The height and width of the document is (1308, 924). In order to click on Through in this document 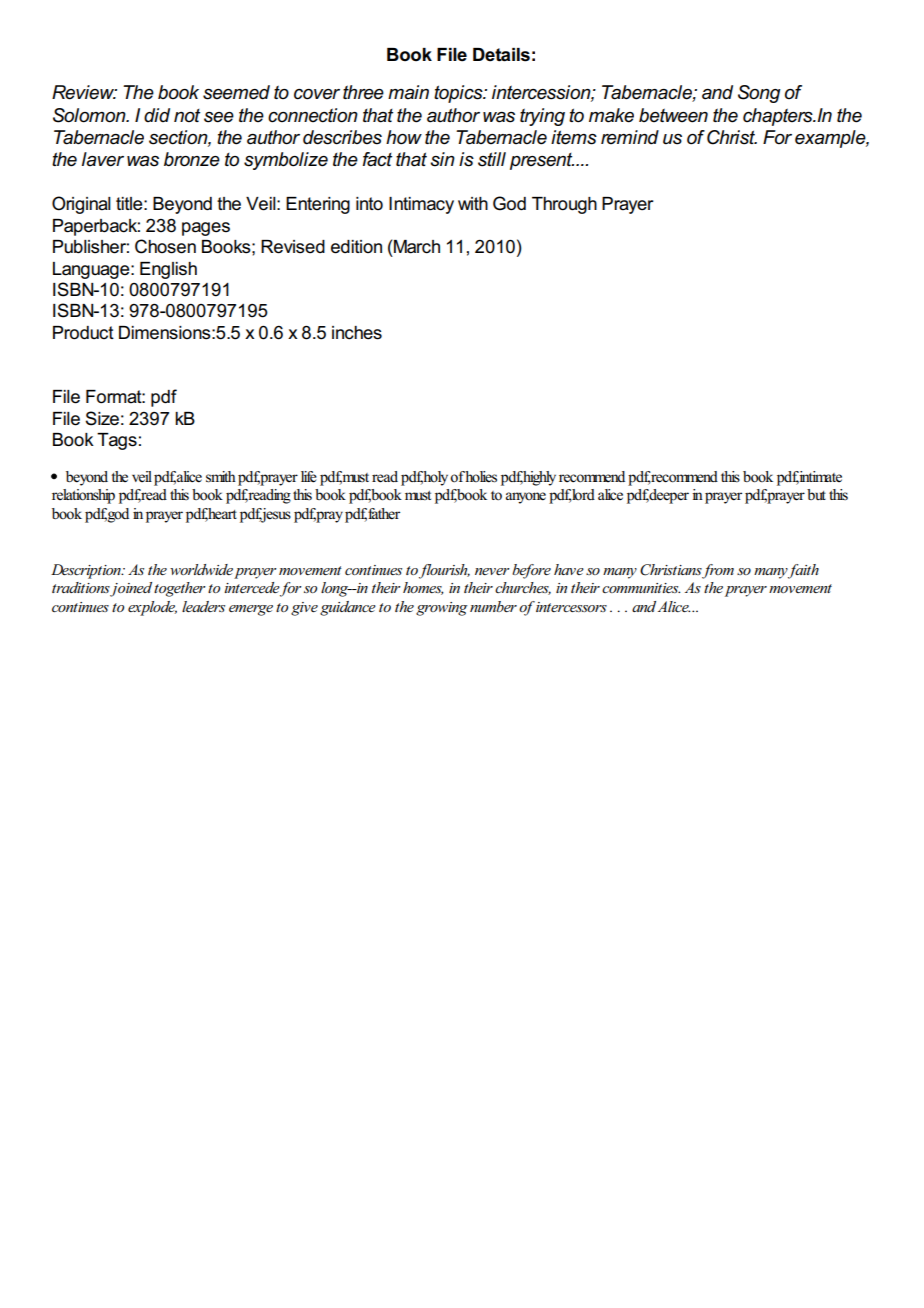, I will do `click(564, 205)`.
